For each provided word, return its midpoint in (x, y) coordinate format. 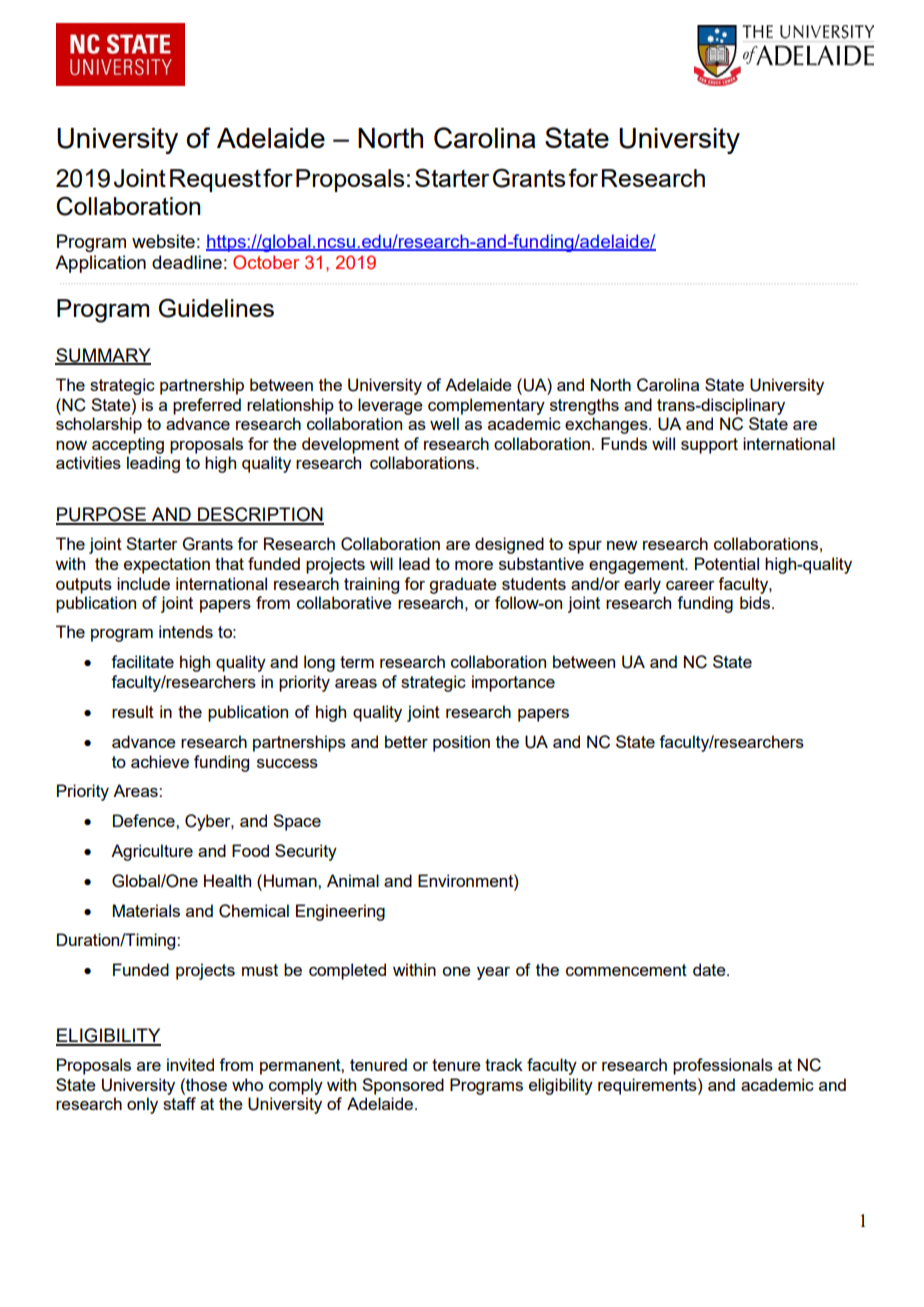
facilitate (142, 661)
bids (756, 602)
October (266, 262)
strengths (584, 406)
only (142, 1105)
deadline (187, 262)
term (357, 662)
